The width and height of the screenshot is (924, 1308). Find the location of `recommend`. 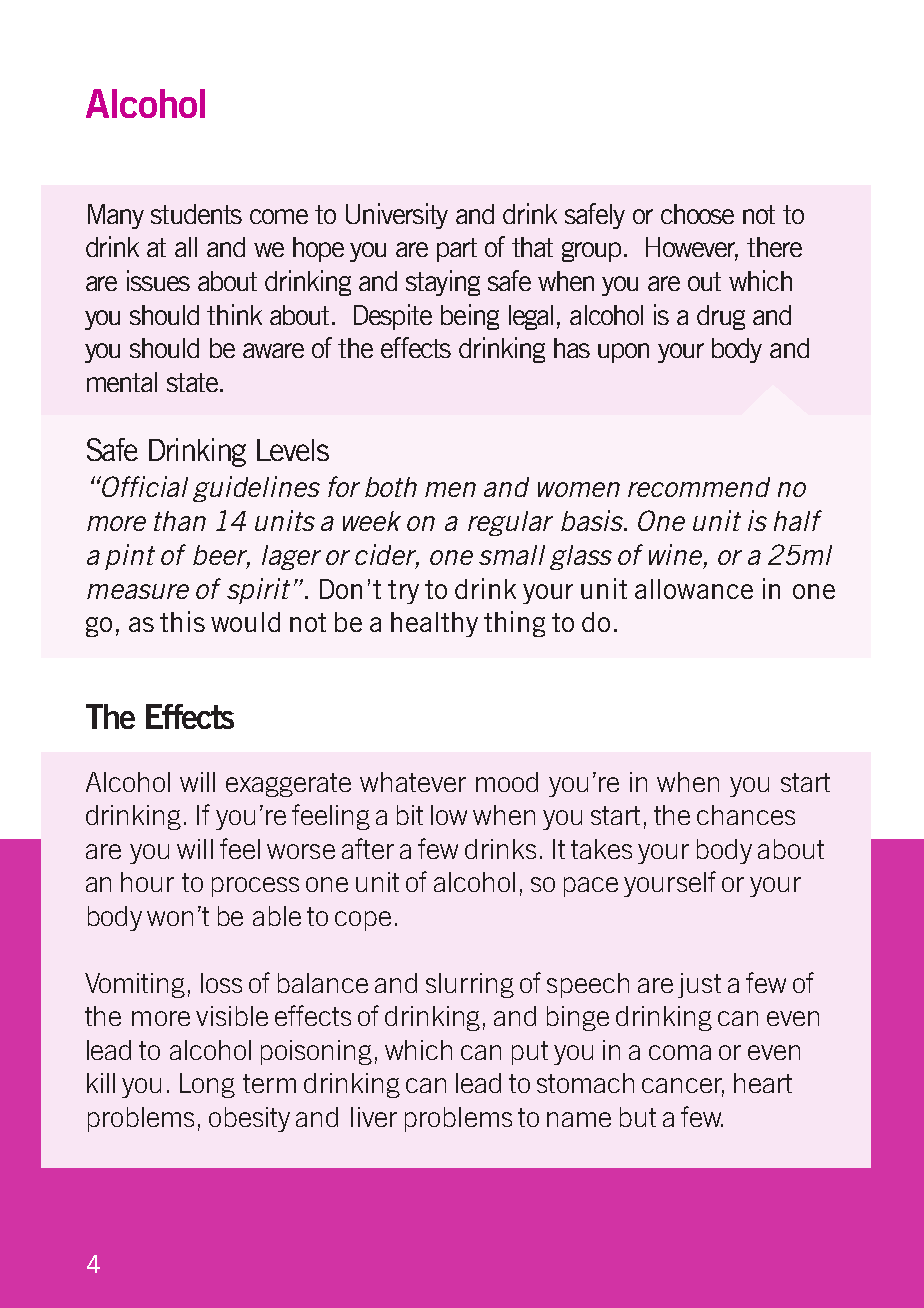

recommend is located at coordinates (699, 487).
